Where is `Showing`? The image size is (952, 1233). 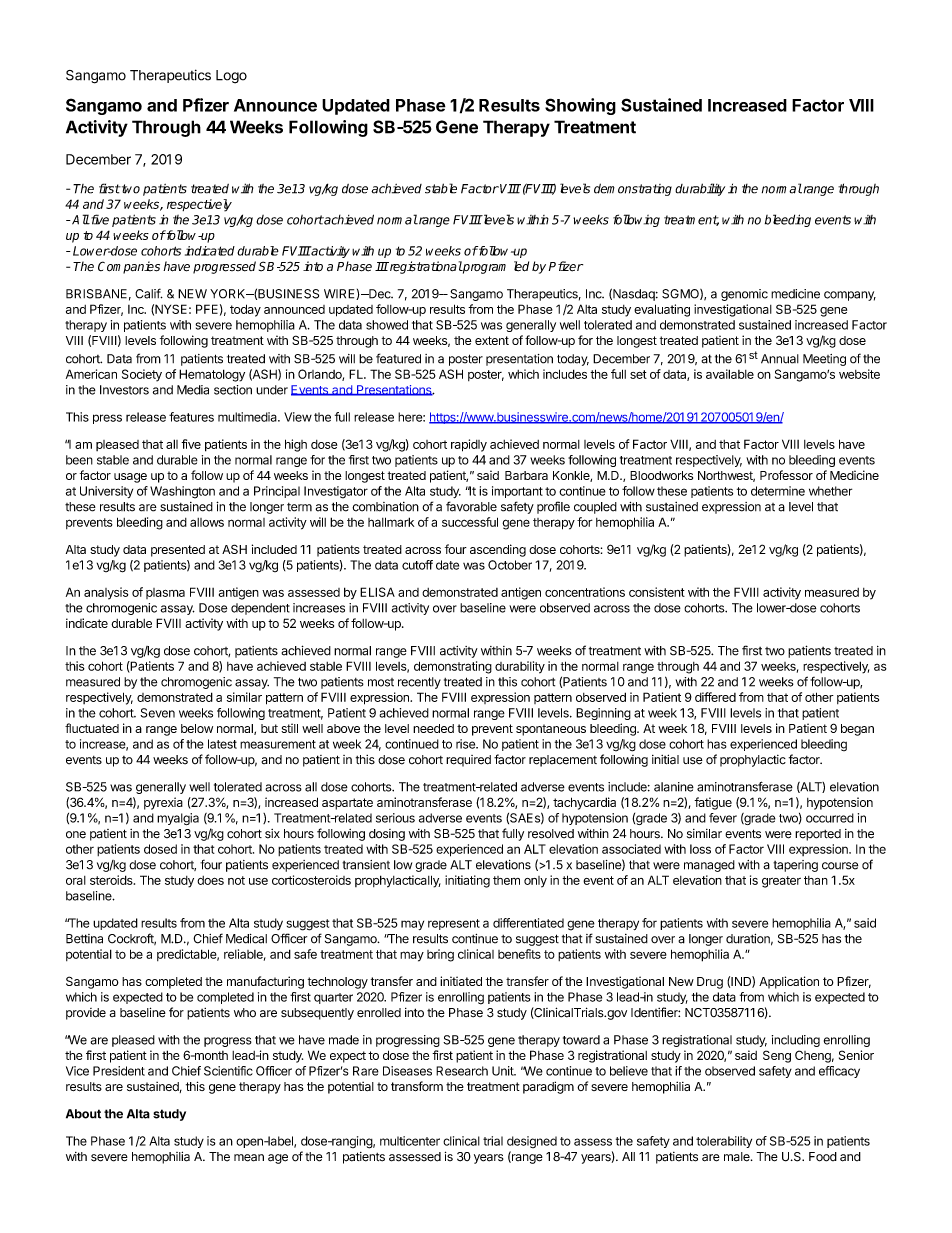
Showing is located at coordinates (580, 106).
